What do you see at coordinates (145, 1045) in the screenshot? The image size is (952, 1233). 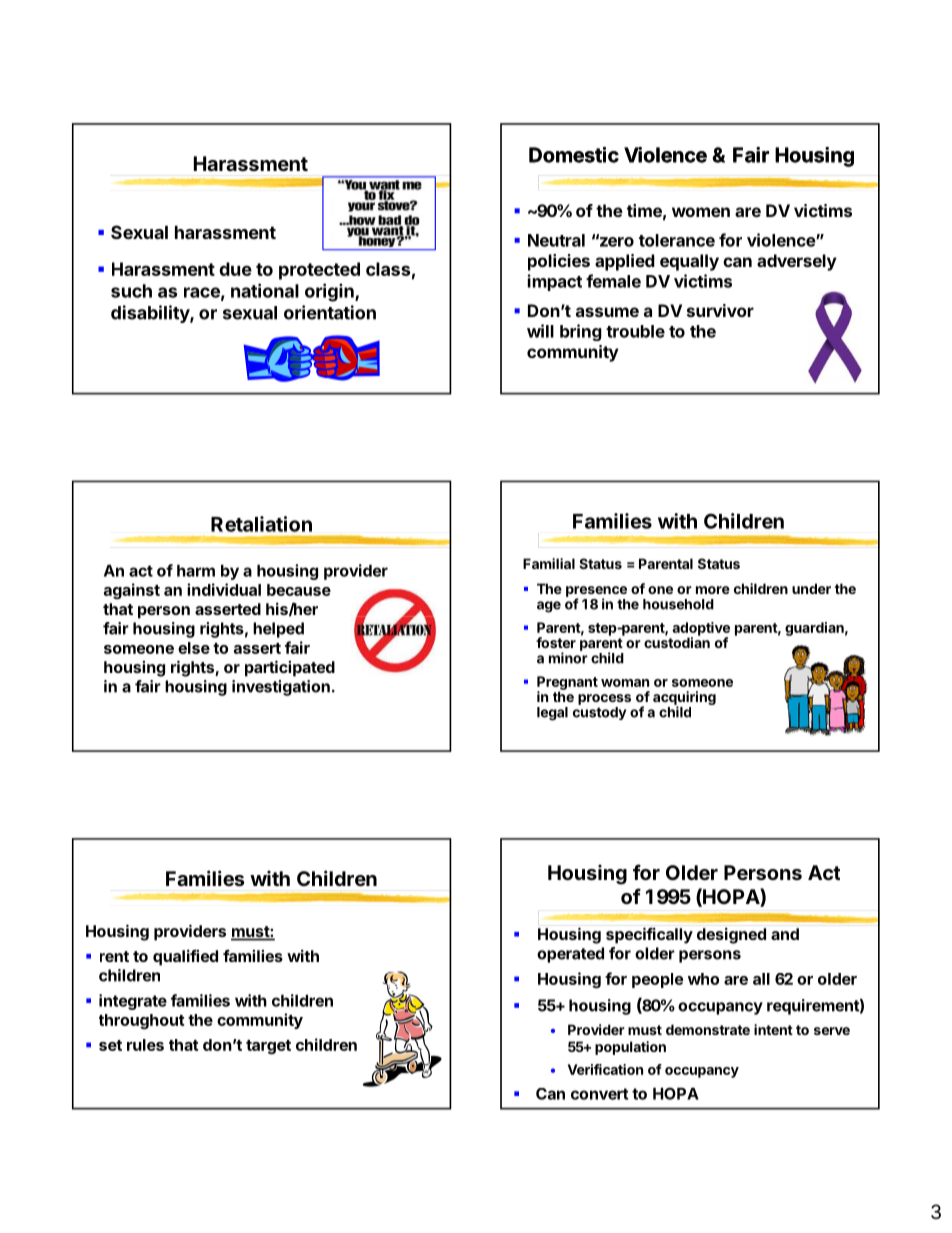 I see `rules` at bounding box center [145, 1045].
